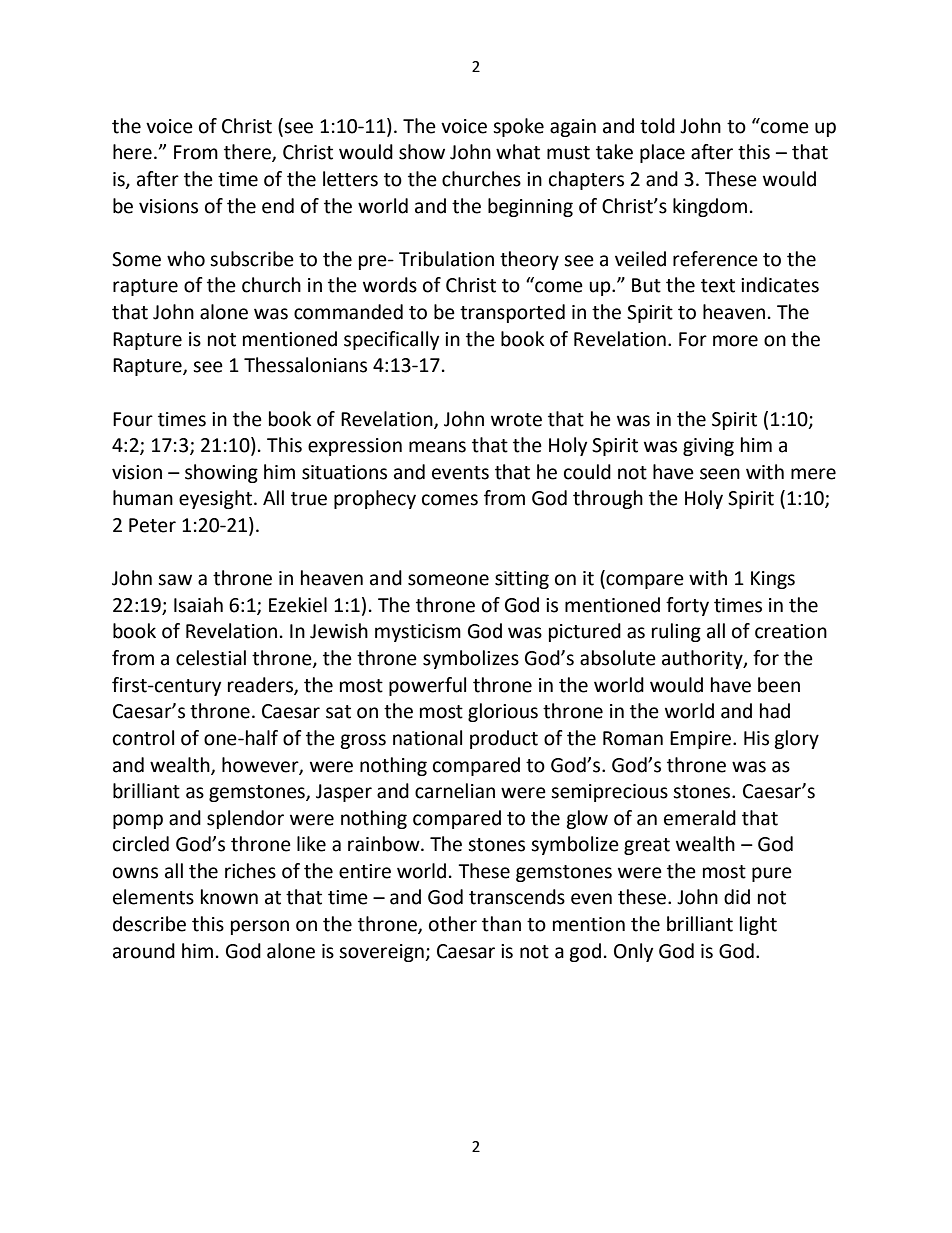 The width and height of the page is (952, 1233). I want to click on what, so click(518, 152).
